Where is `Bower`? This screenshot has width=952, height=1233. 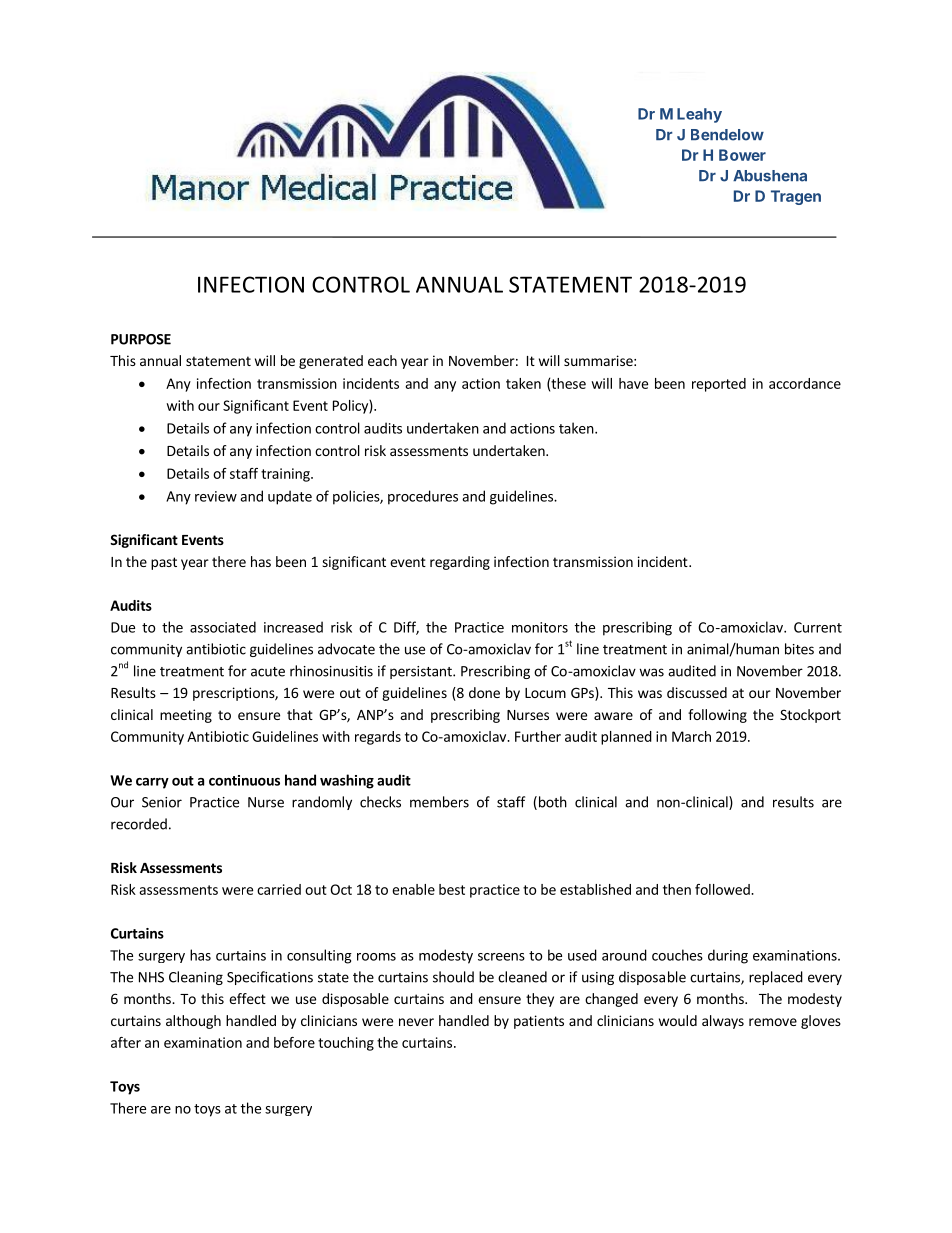
Bower is located at coordinates (742, 155).
